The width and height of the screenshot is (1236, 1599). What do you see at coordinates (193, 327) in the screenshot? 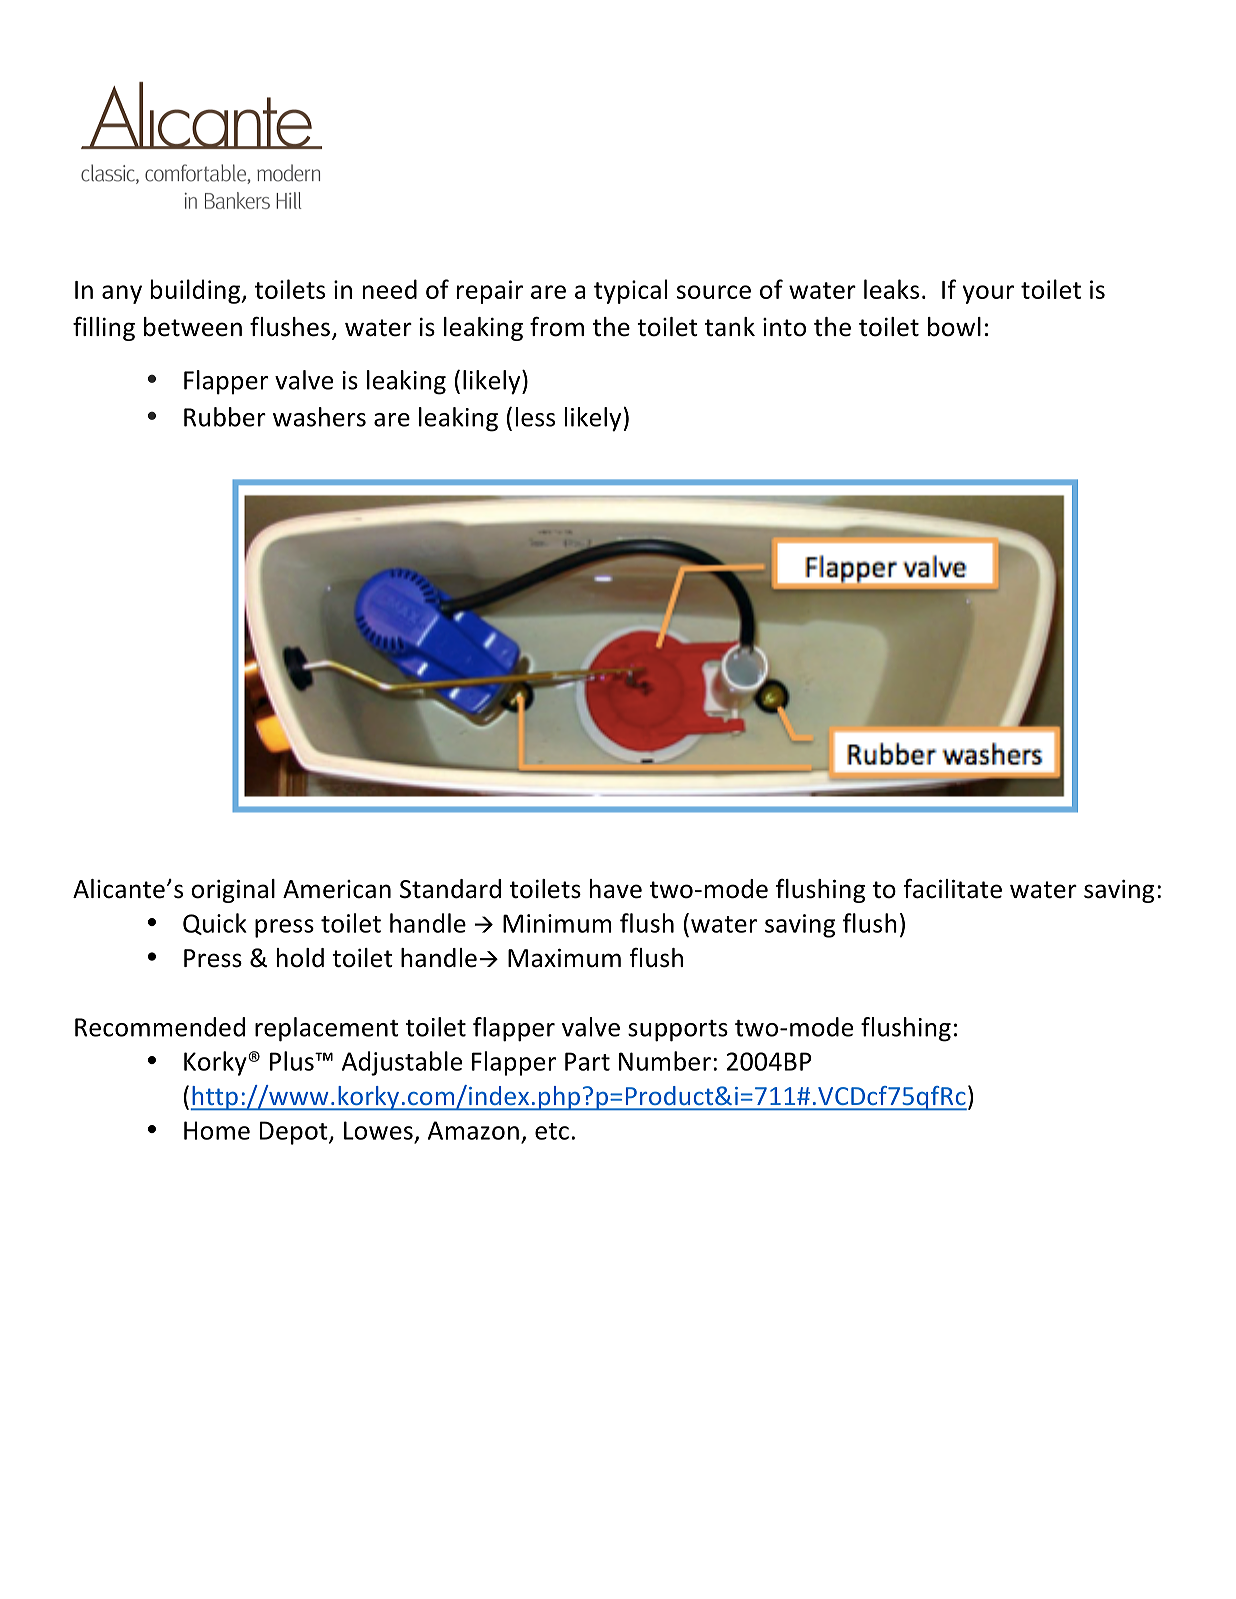
I see `between` at bounding box center [193, 327].
